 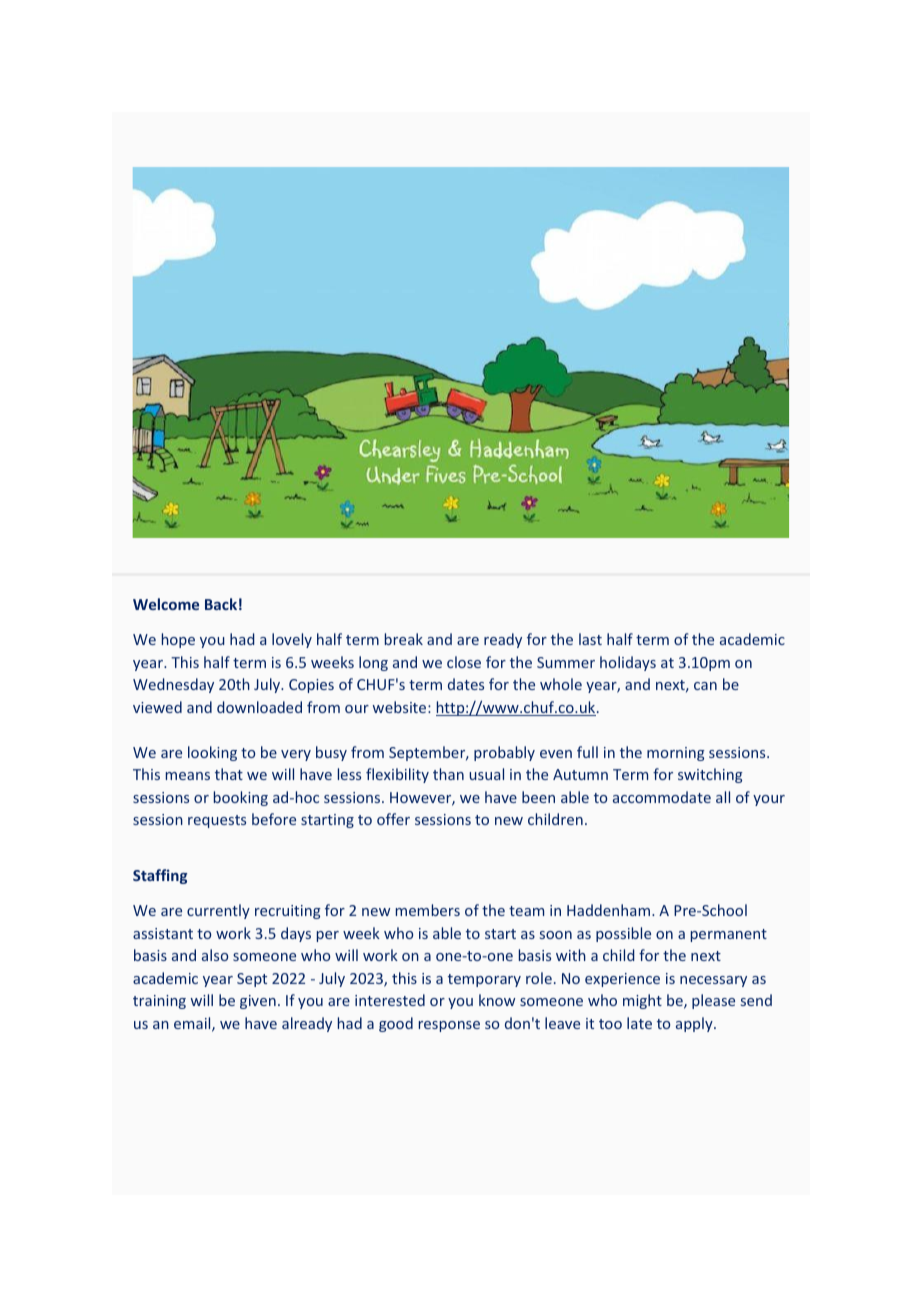 I want to click on probably, so click(x=504, y=753).
